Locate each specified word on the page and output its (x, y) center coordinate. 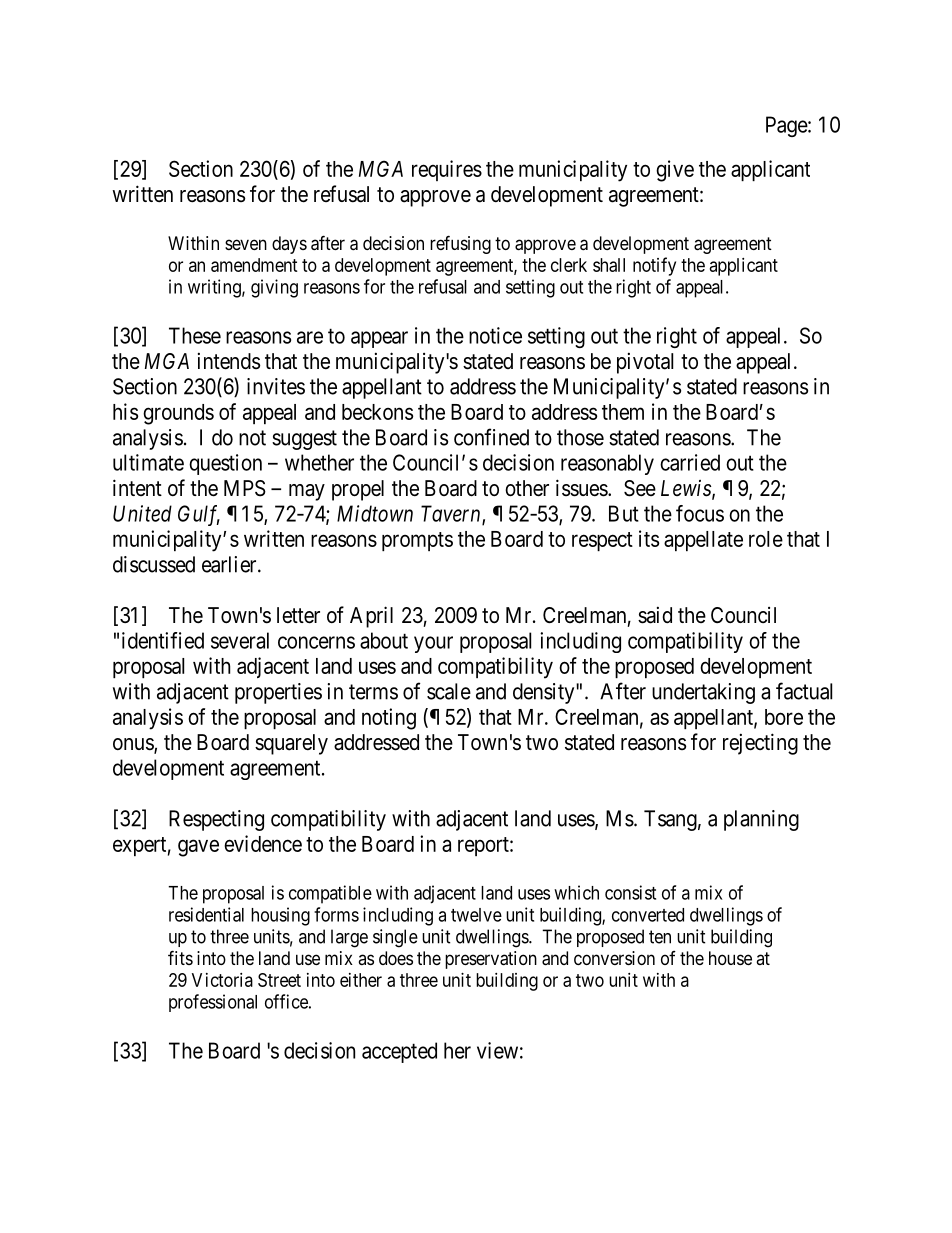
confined (491, 437)
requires (447, 170)
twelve (476, 915)
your (433, 644)
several (240, 640)
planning (761, 820)
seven (246, 244)
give (675, 171)
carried (690, 462)
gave (198, 848)
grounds (178, 414)
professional (213, 1003)
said (655, 615)
